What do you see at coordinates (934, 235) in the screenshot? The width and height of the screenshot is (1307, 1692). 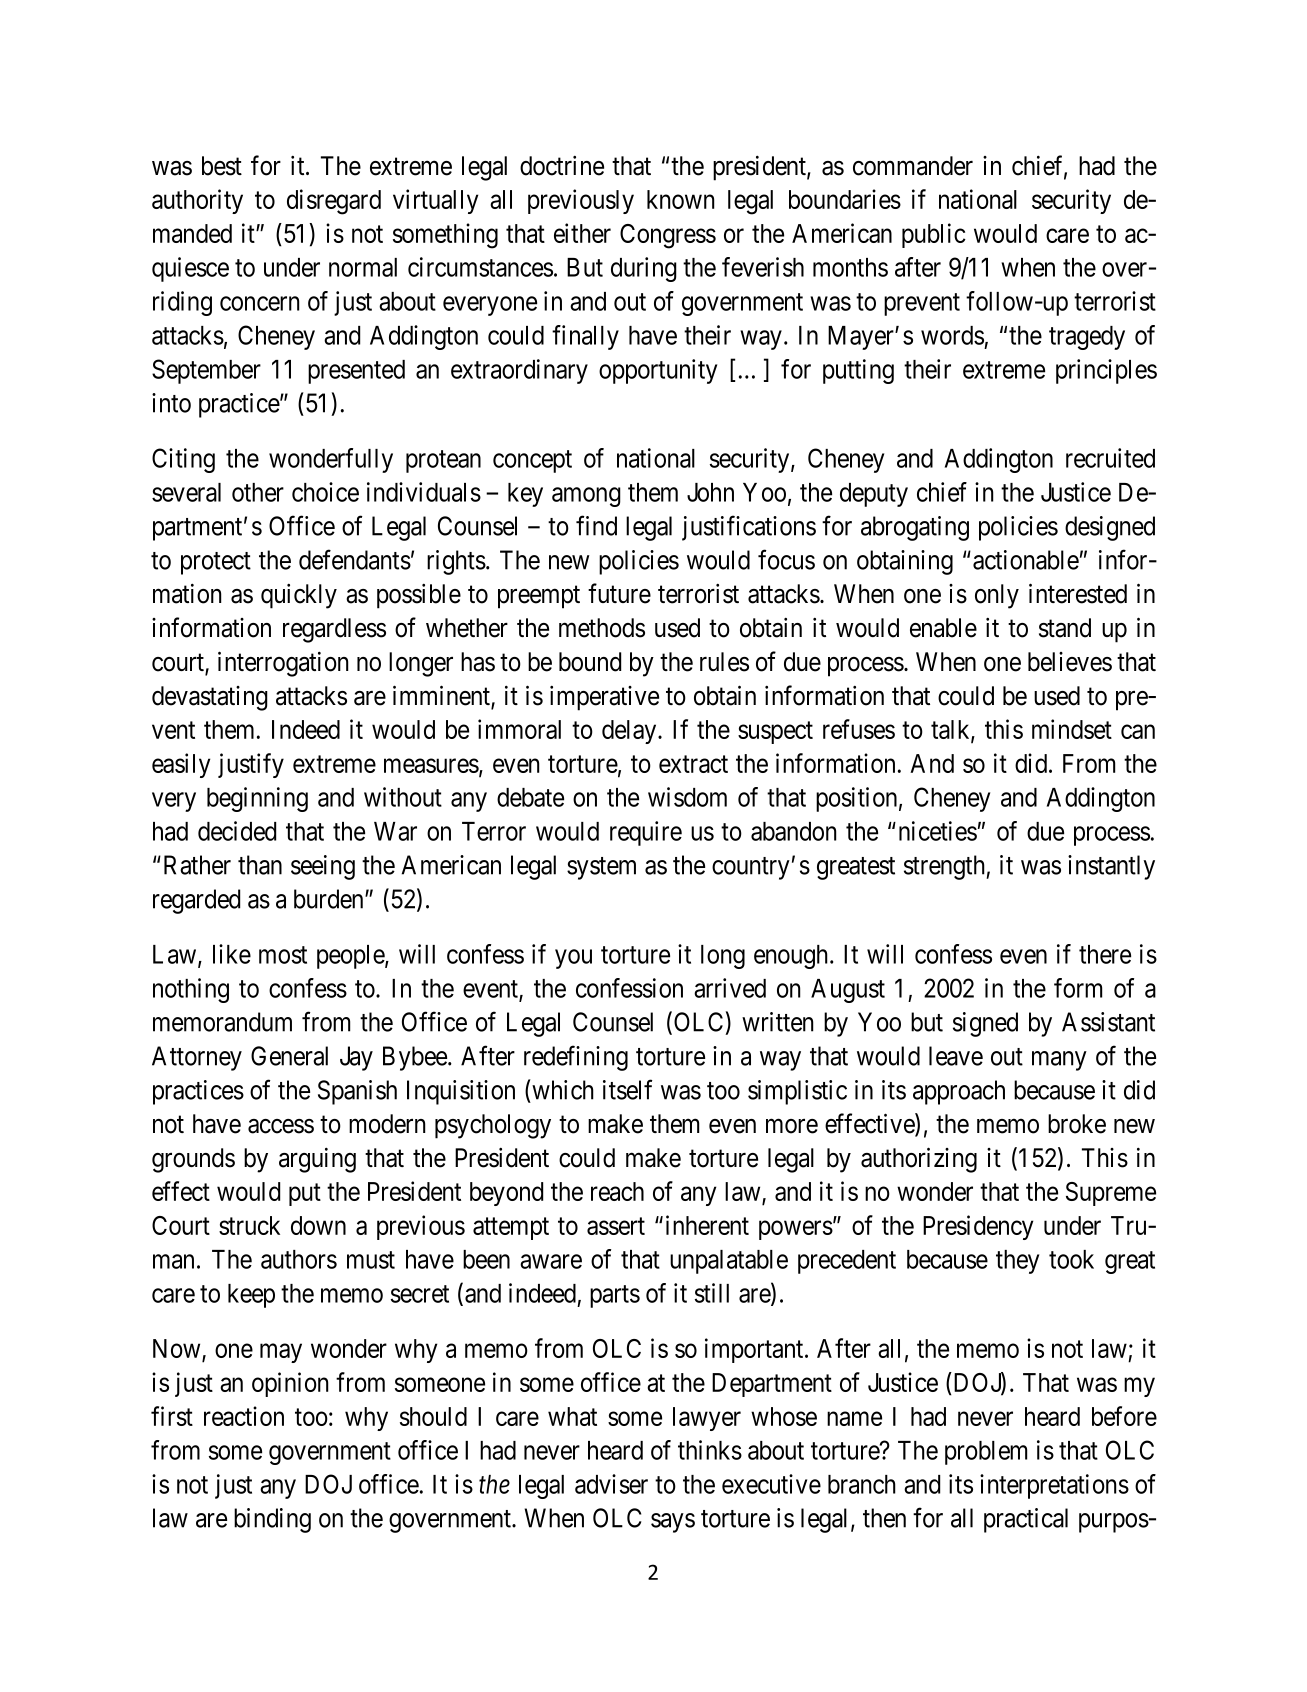 I see `public` at bounding box center [934, 235].
